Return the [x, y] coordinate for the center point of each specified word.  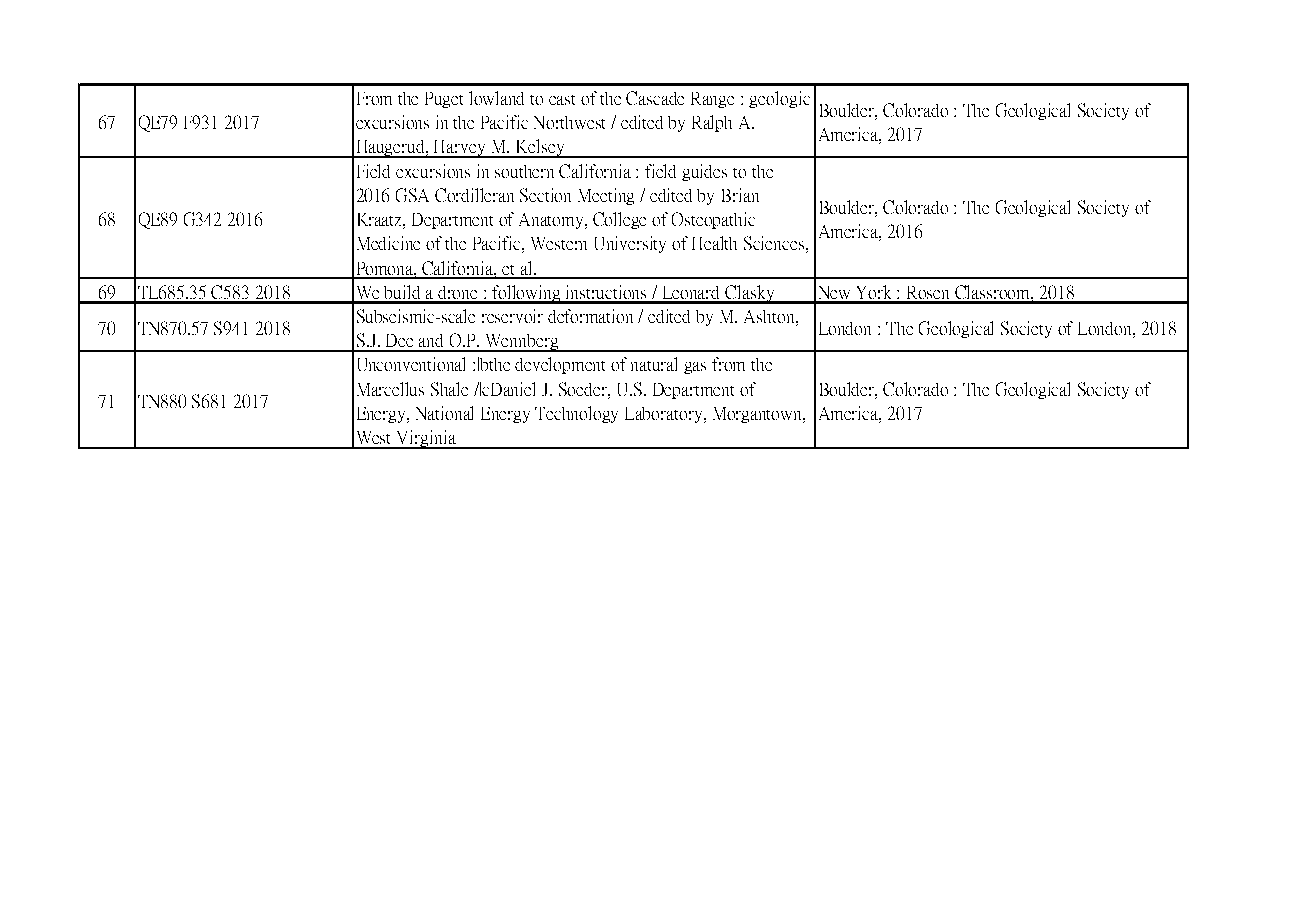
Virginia [426, 439]
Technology [576, 414]
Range [712, 100]
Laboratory [665, 415]
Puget [444, 100]
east [562, 100]
